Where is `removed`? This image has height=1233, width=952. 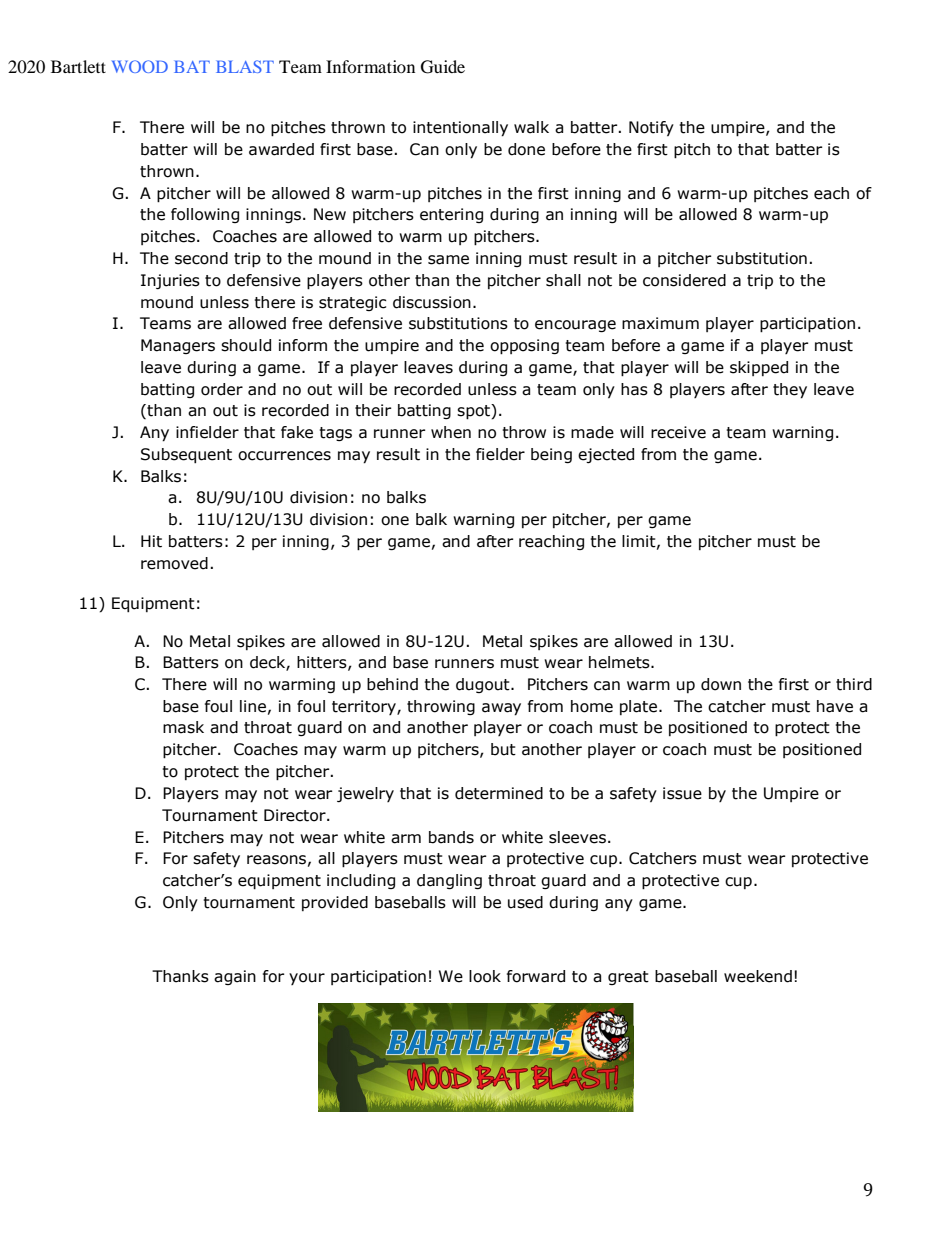 removed is located at coordinates (174, 563).
